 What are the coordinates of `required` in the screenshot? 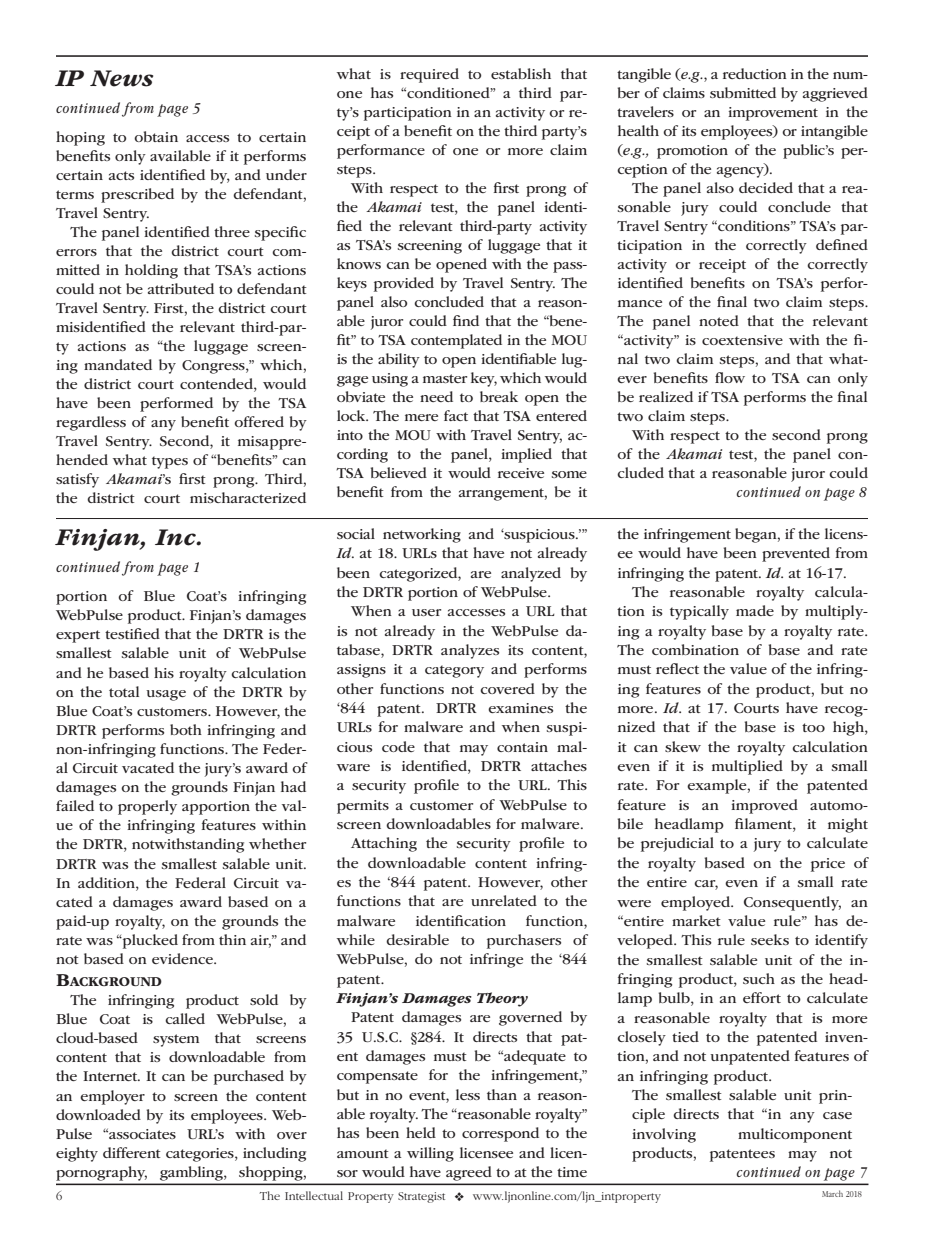 It's located at (429, 75).
